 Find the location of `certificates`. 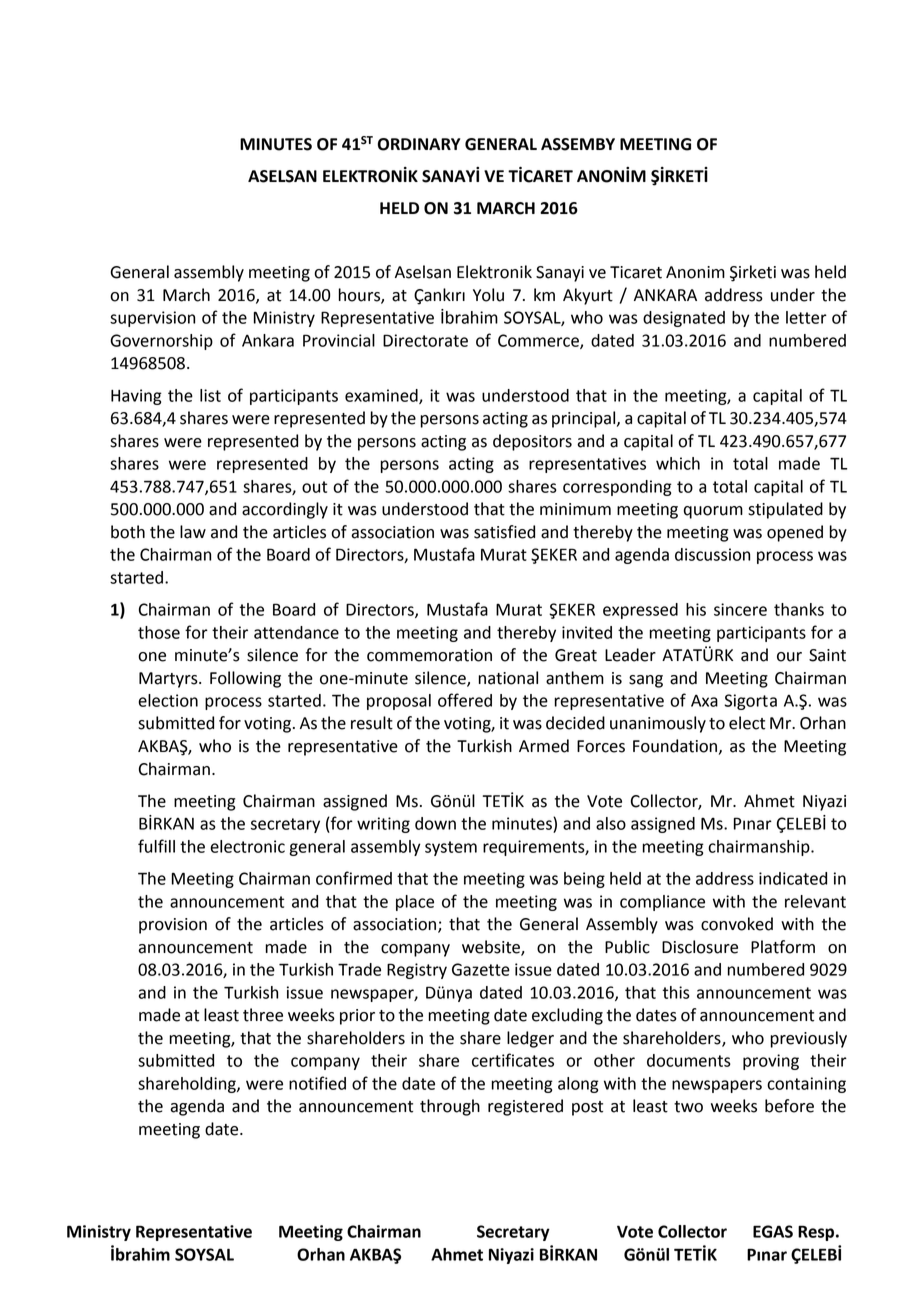

certificates is located at coordinates (513, 1060).
